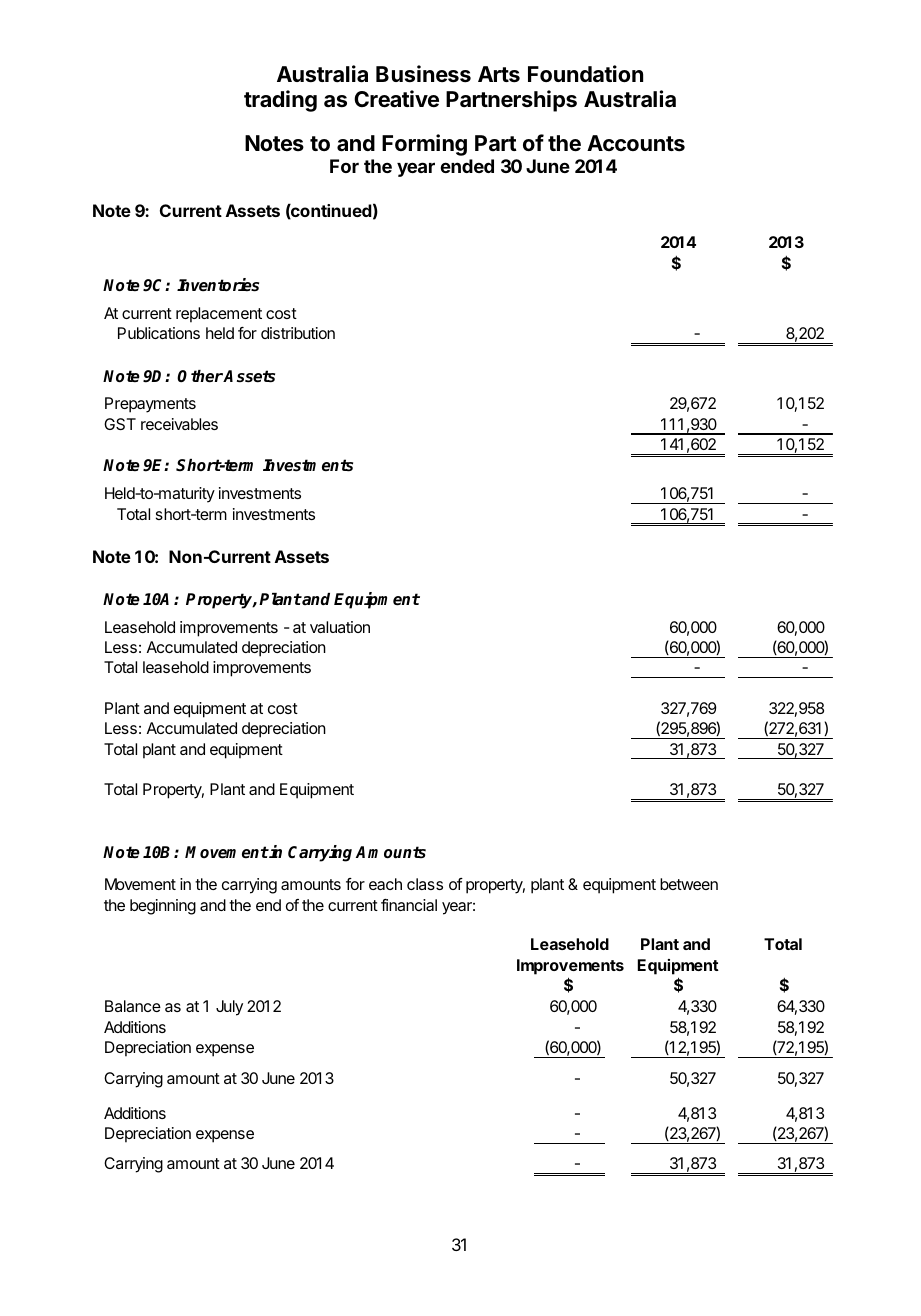  I want to click on beginning, so click(163, 907).
